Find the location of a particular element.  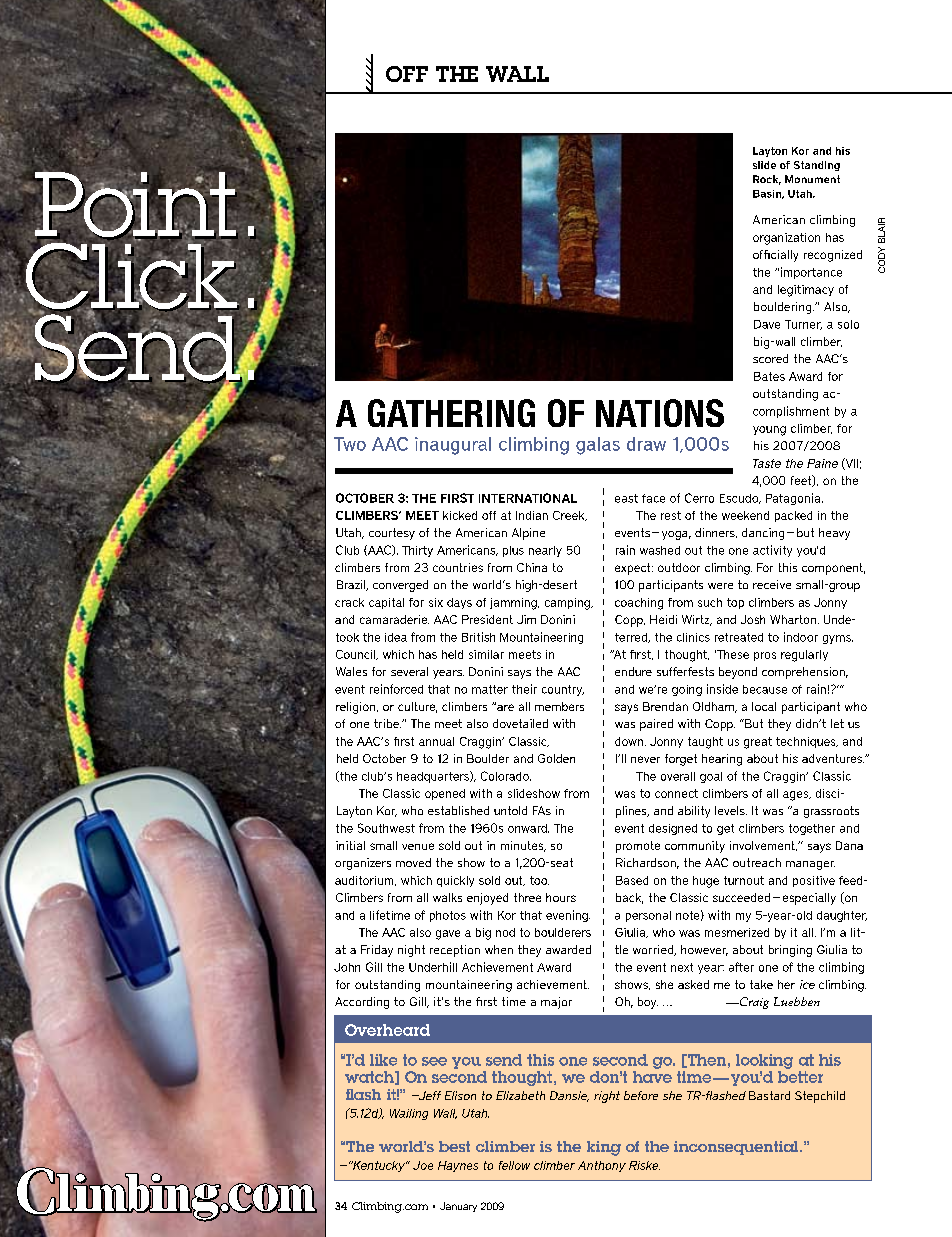

Rock is located at coordinates (767, 180).
